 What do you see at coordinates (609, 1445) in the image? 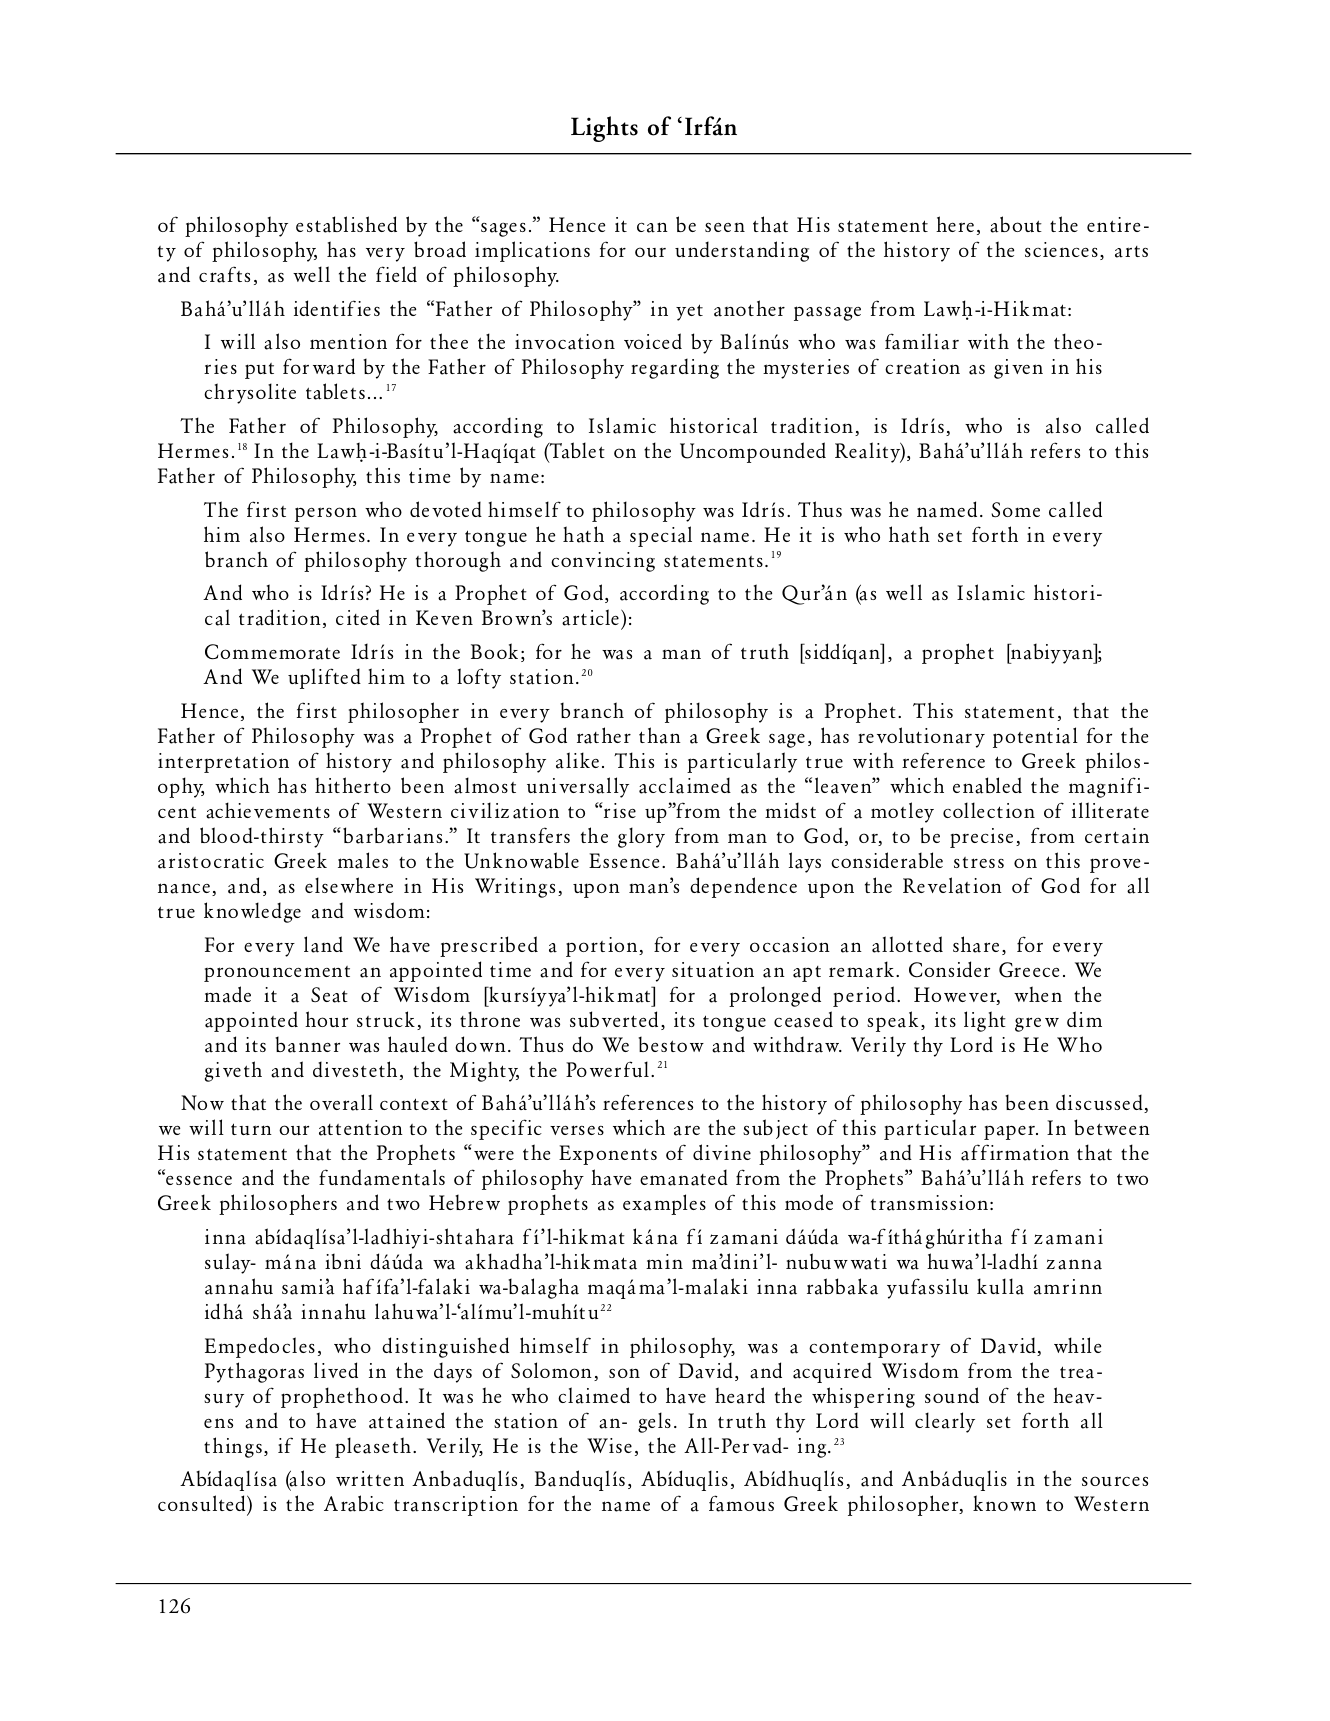
I see `Wise` at bounding box center [609, 1445].
